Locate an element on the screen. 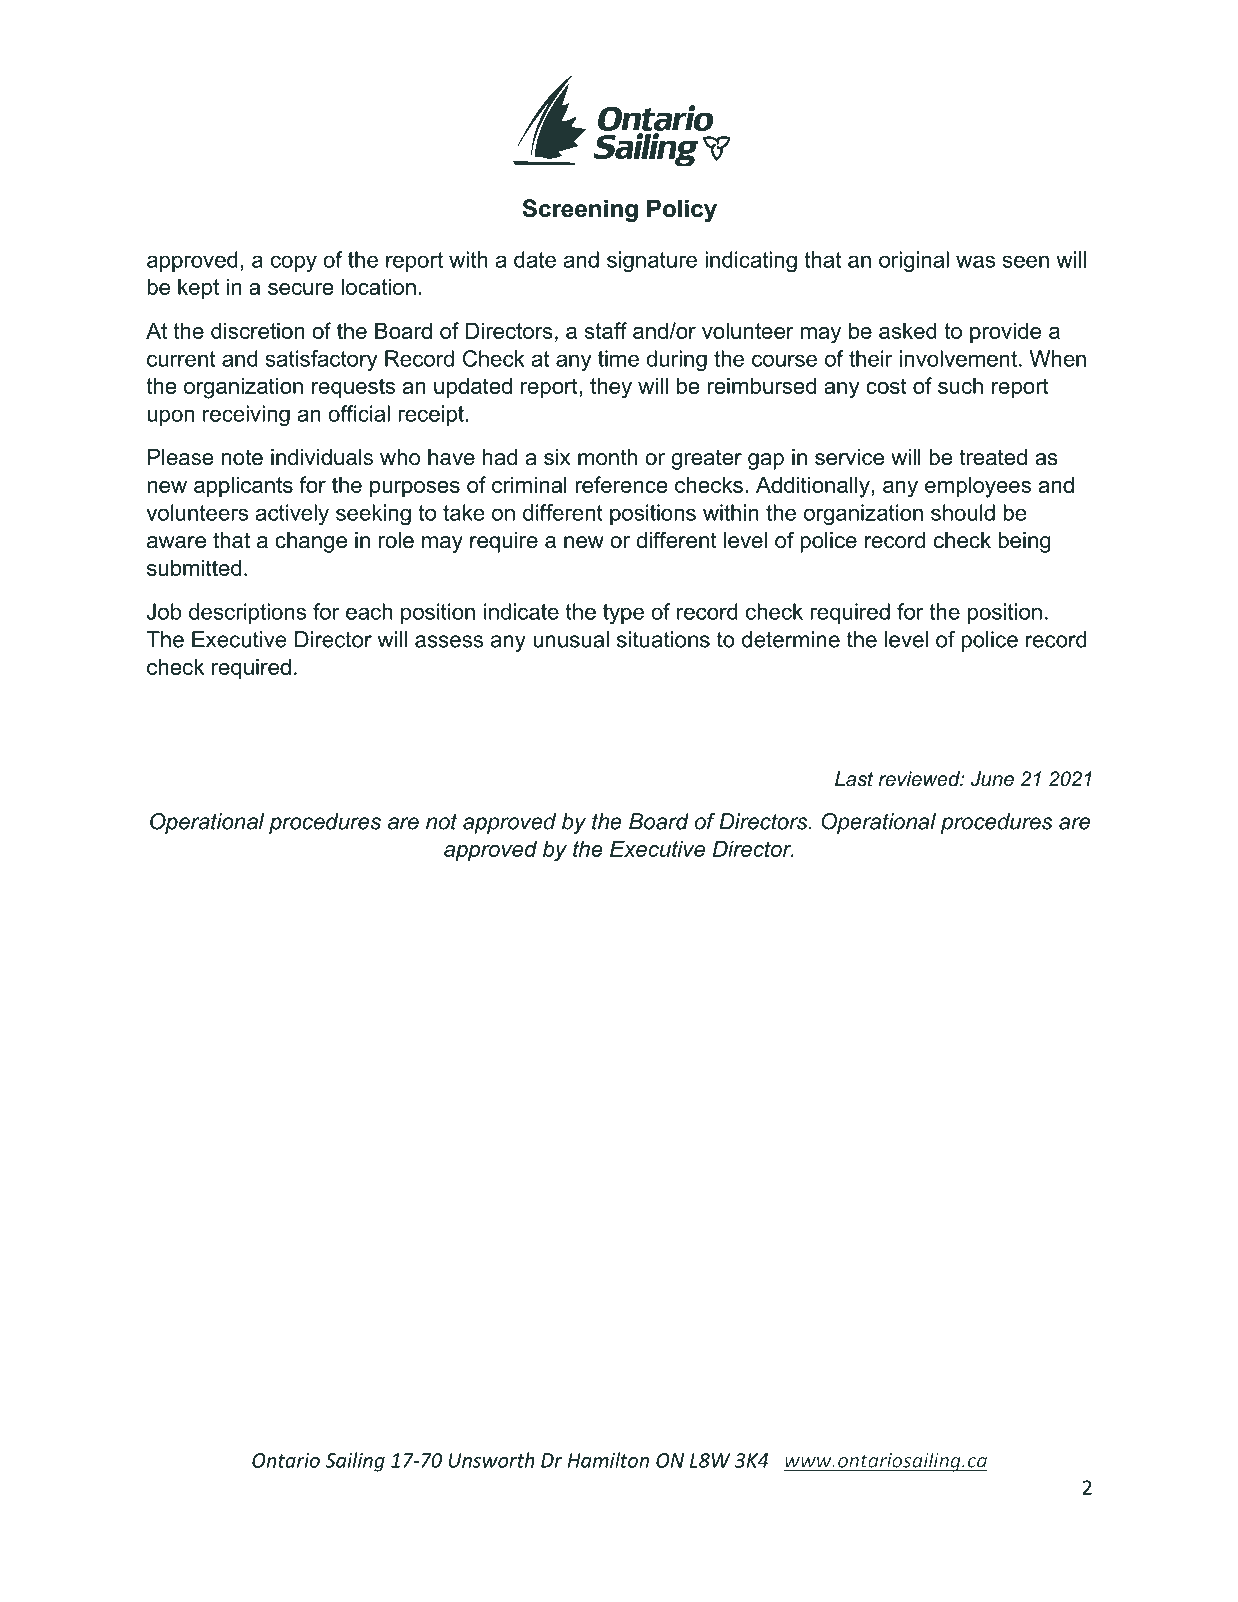 This screenshot has height=1602, width=1238. assess is located at coordinates (449, 641).
